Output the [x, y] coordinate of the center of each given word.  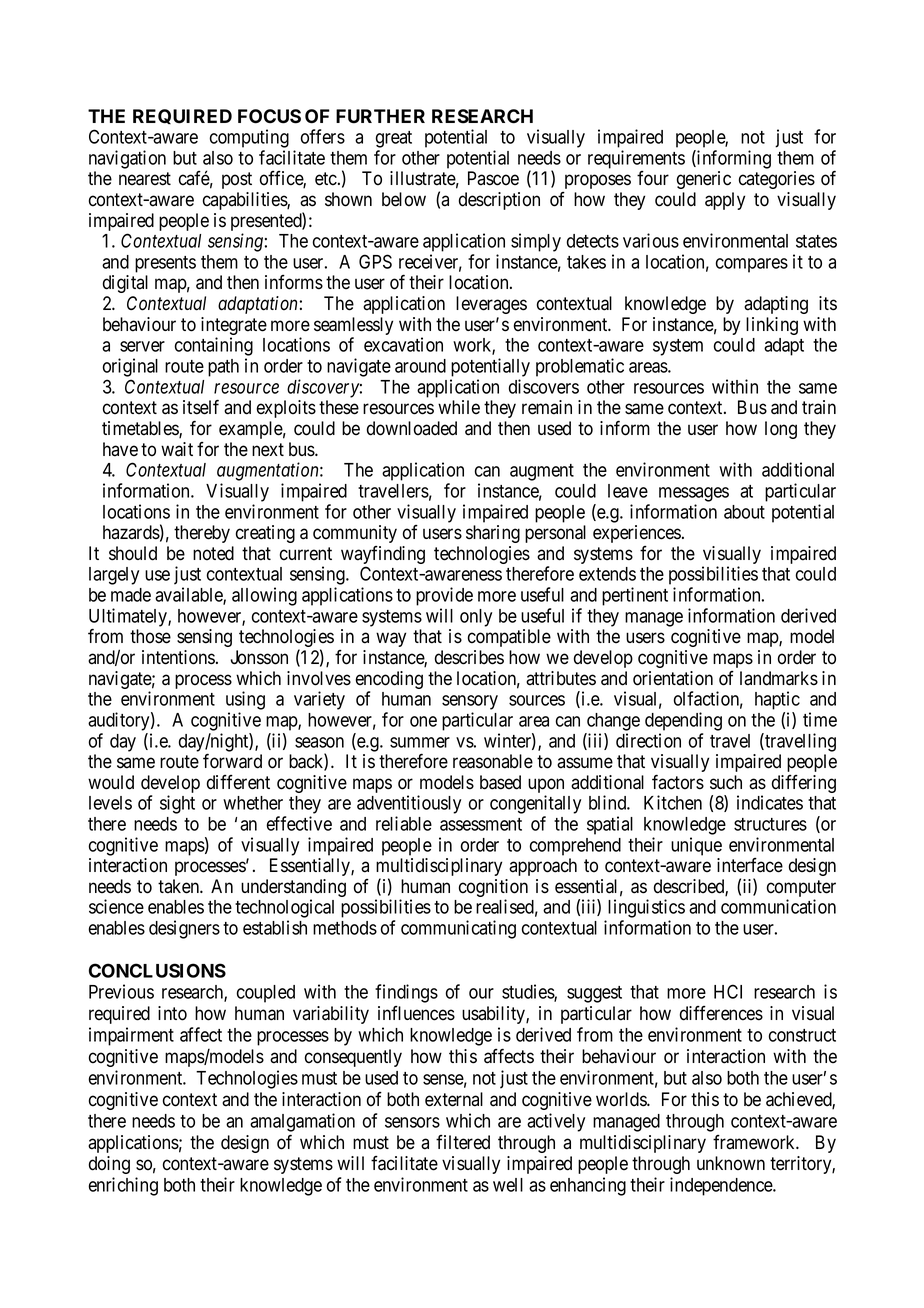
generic [704, 180]
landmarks [779, 678]
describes [469, 657]
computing [249, 138]
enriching [123, 1186]
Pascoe [493, 178]
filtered [463, 1142]
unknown [731, 1163]
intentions [178, 657]
